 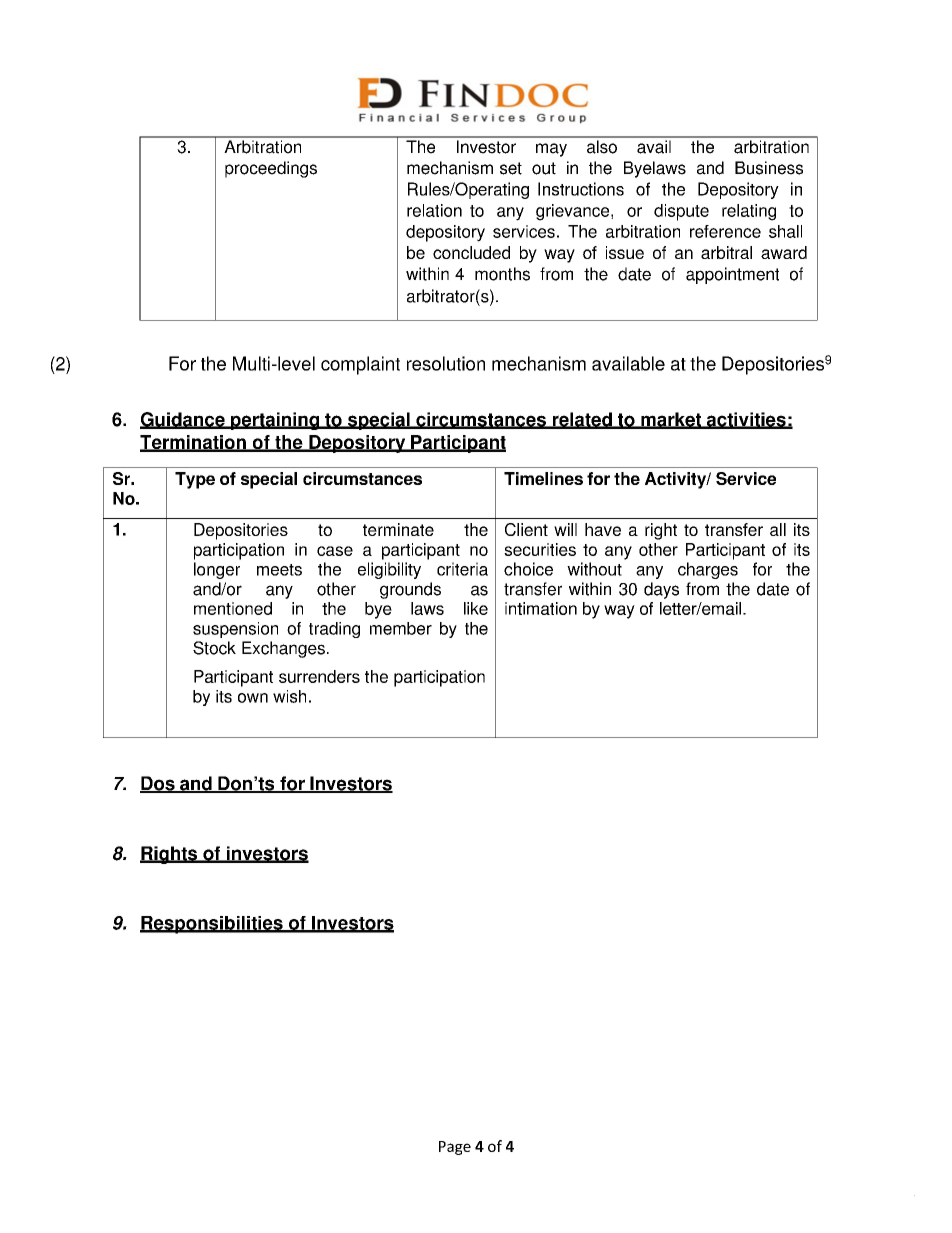 What do you see at coordinates (511, 168) in the screenshot?
I see `set` at bounding box center [511, 168].
